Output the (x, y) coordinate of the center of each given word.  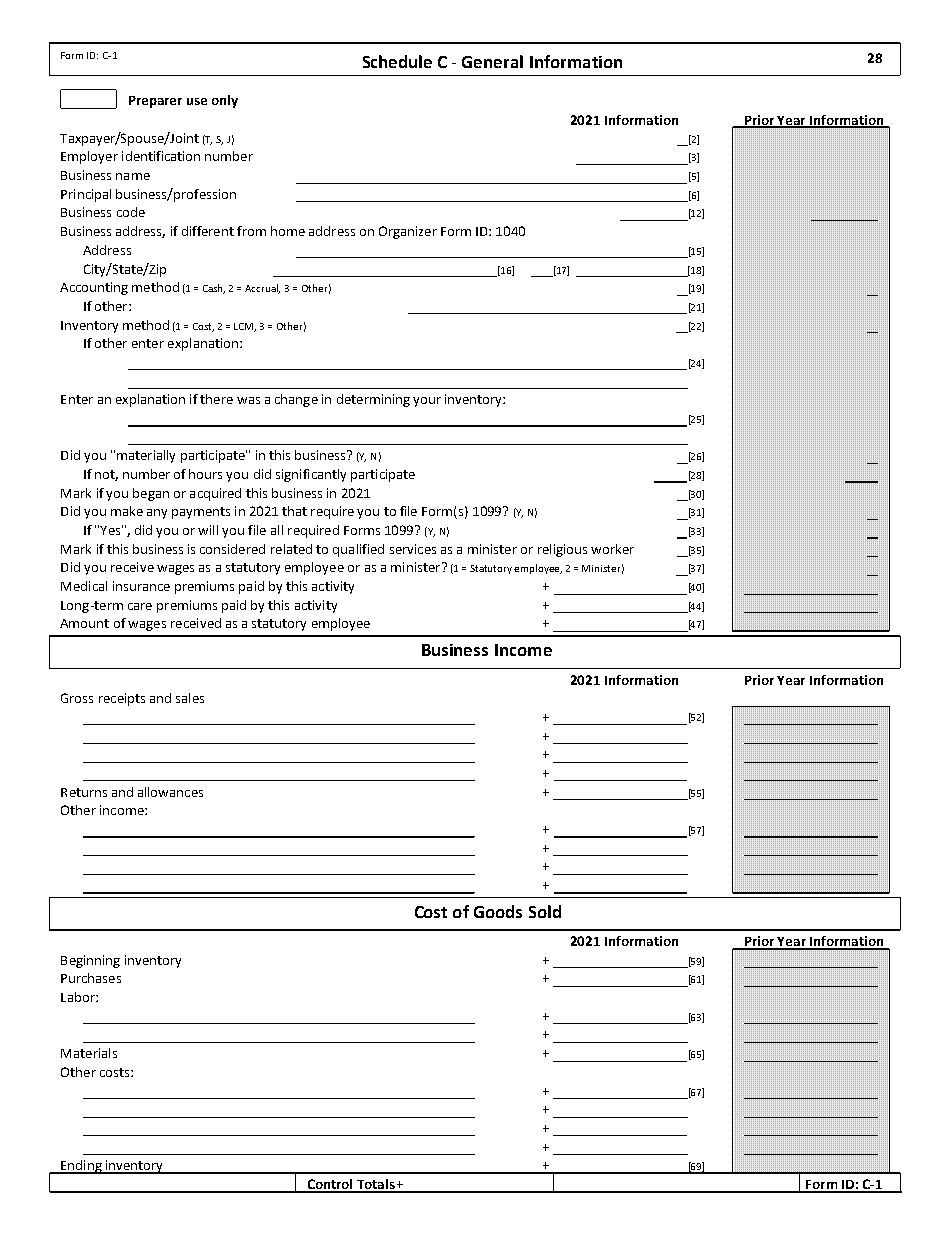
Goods (498, 911)
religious (562, 550)
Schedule (397, 61)
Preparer (155, 102)
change (296, 400)
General (492, 61)
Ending (81, 1167)
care (140, 606)
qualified (358, 550)
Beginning (90, 961)
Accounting (94, 288)
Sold (545, 911)
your (427, 402)
